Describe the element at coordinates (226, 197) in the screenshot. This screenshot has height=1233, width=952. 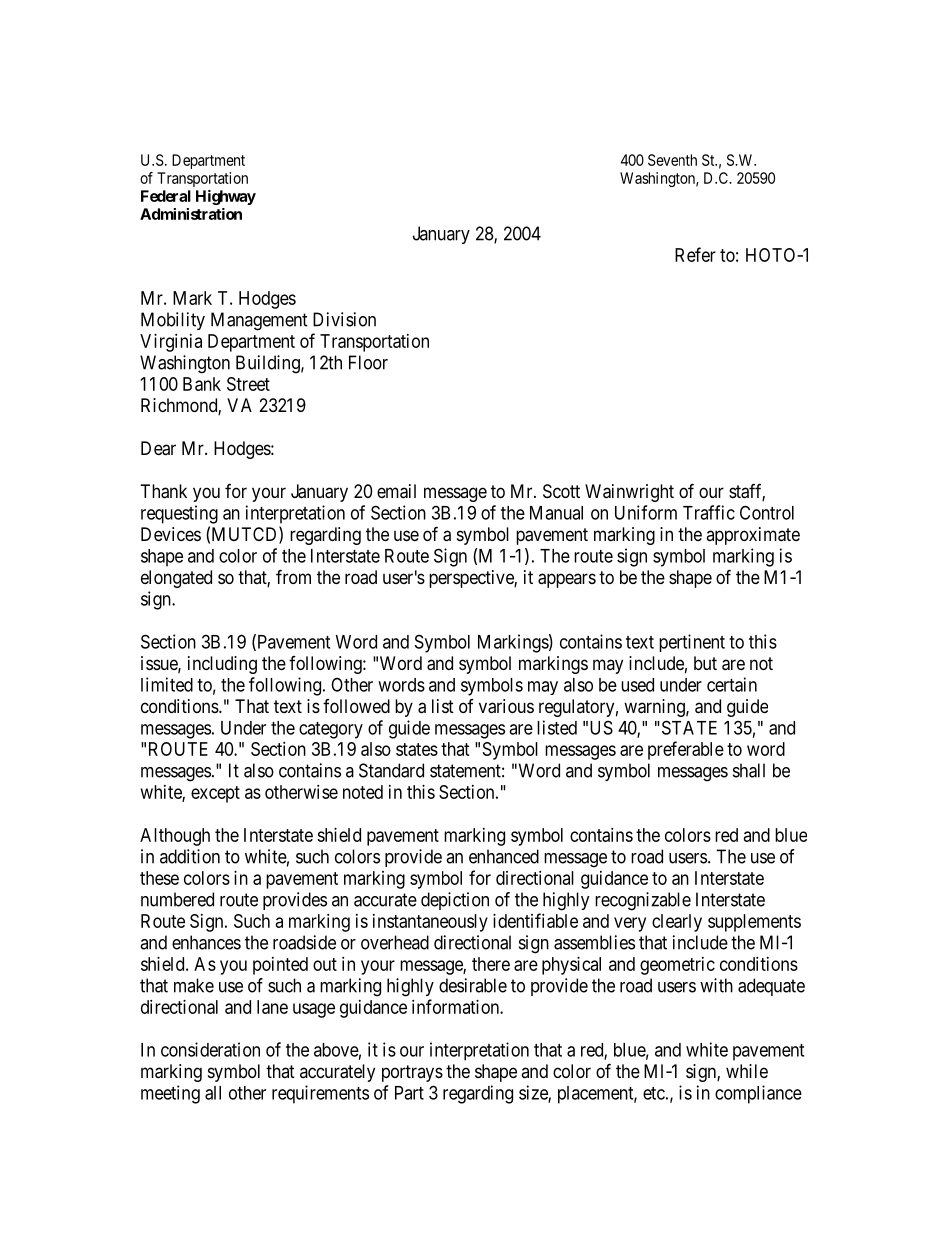
I see `Highway` at that location.
